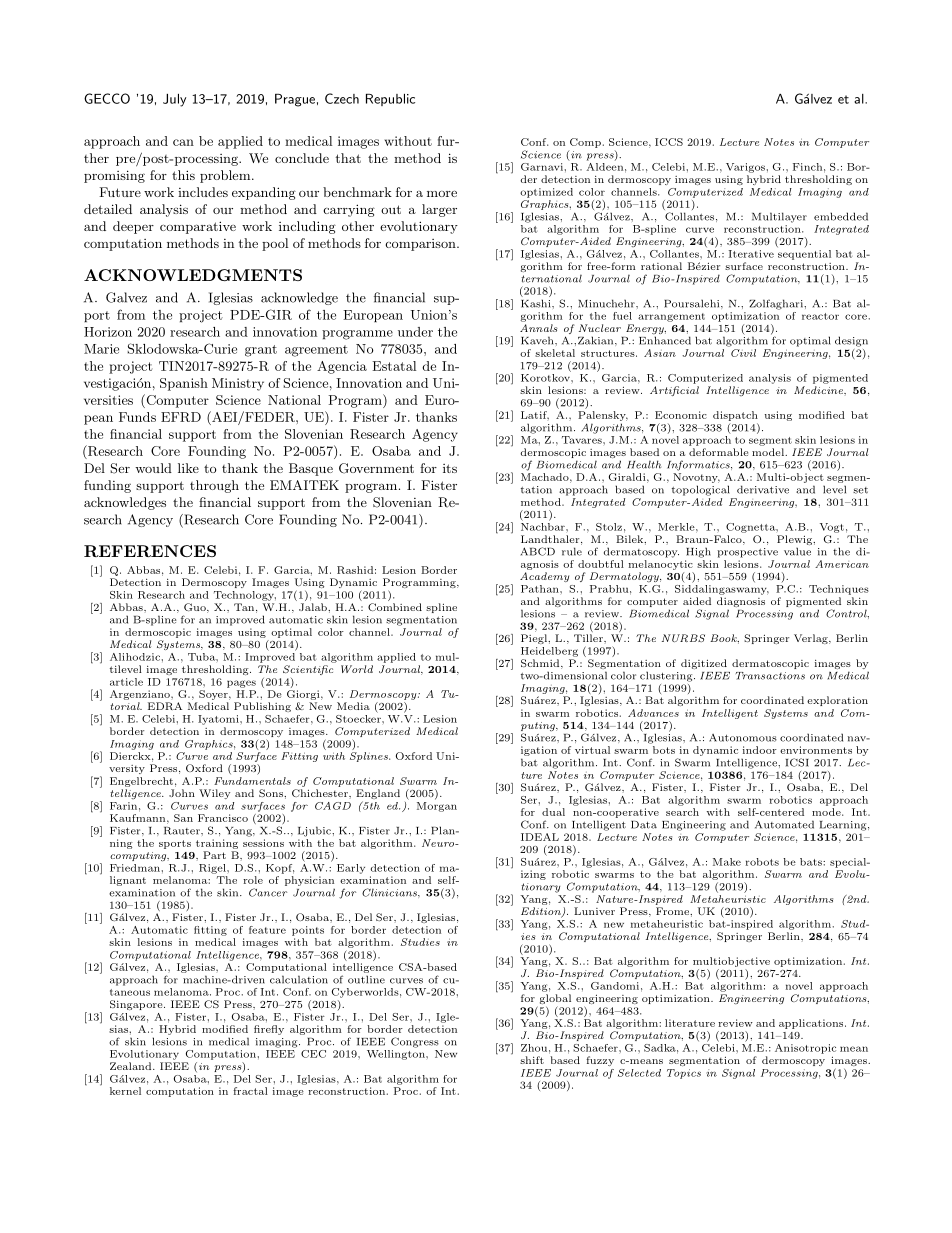 The height and width of the image is (1233, 952). I want to click on Anisotropic, so click(805, 1049).
